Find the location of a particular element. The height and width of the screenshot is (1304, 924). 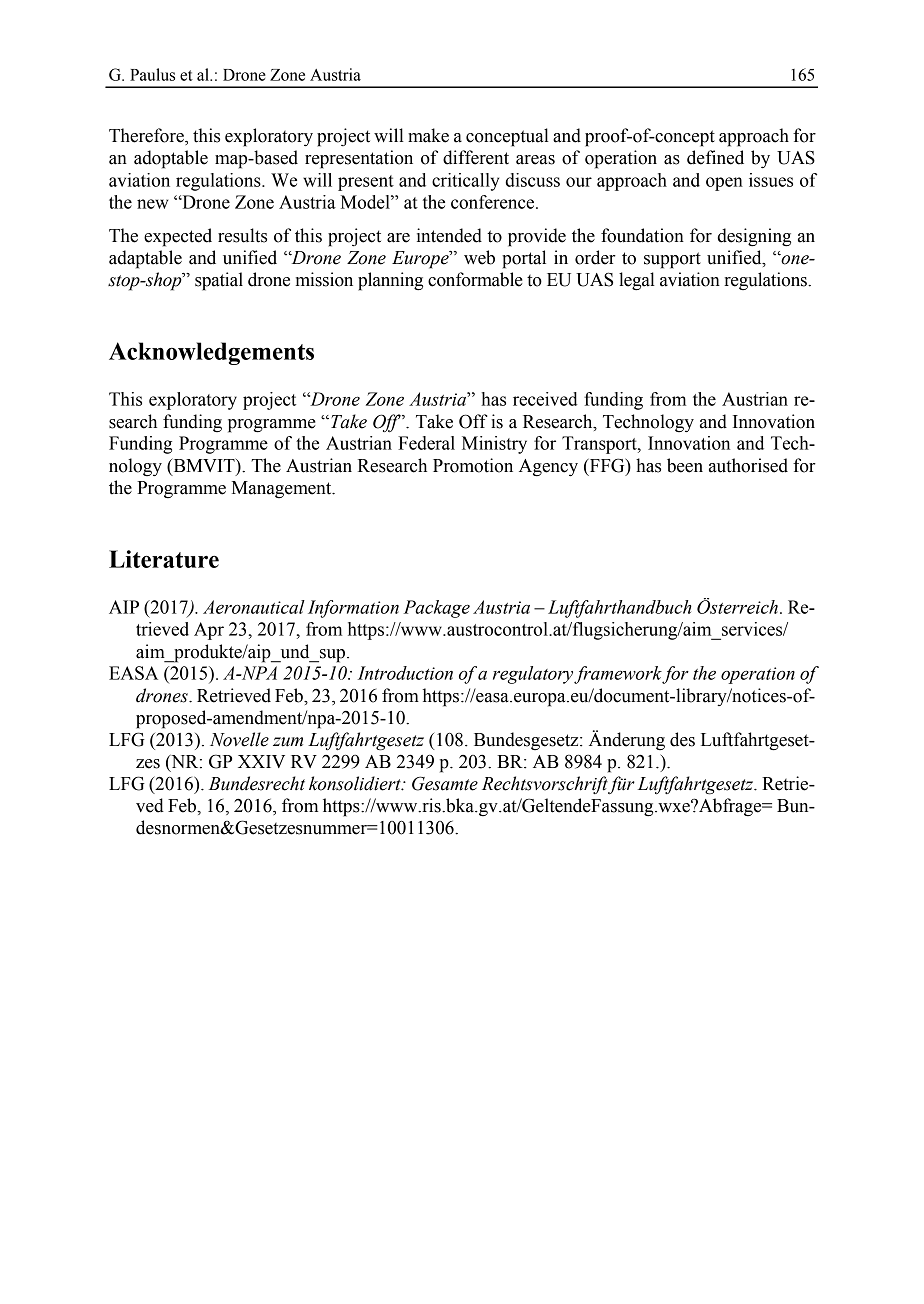

defined is located at coordinates (715, 157).
